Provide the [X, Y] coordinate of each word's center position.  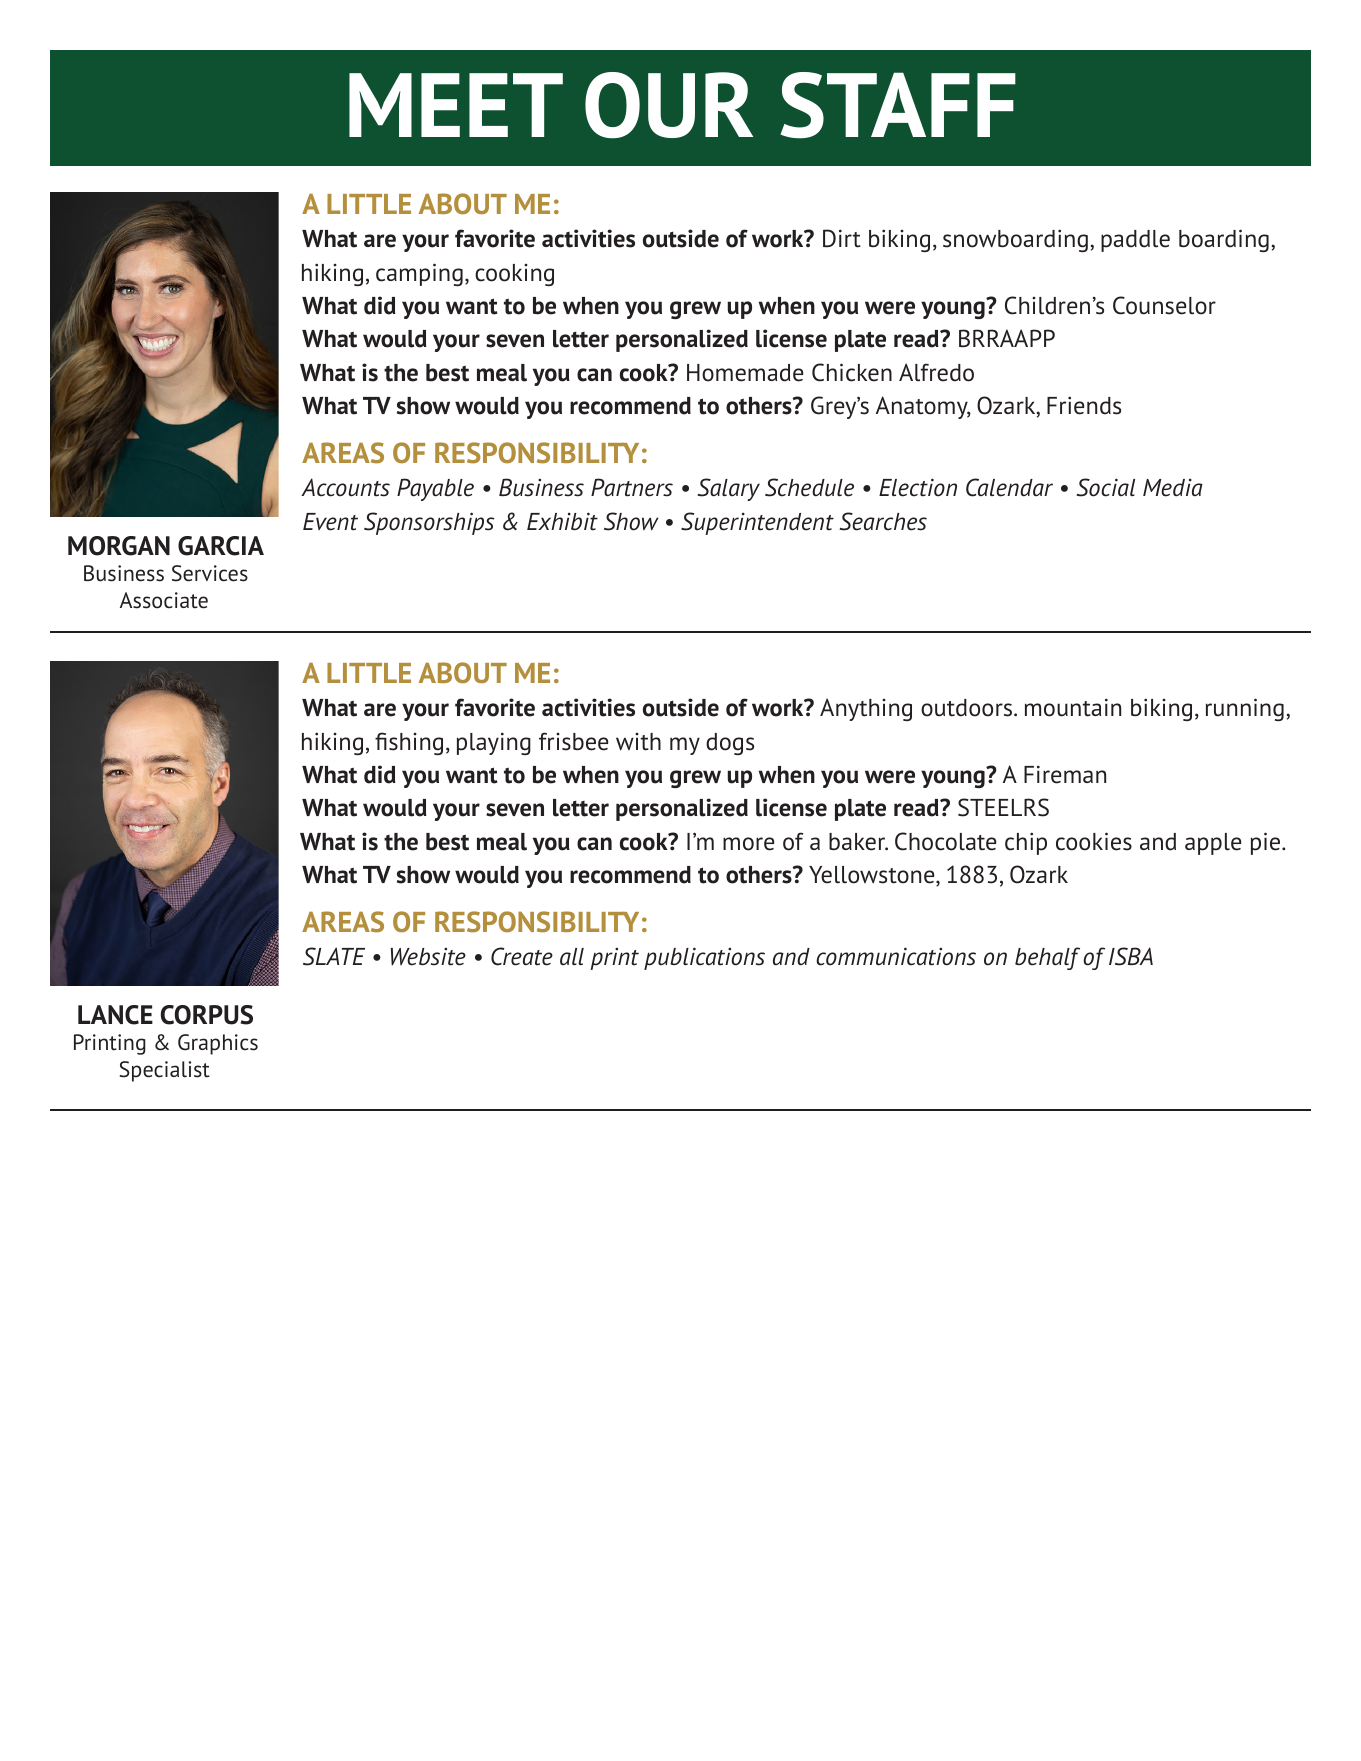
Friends [1084, 405]
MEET [456, 105]
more [748, 844]
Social [1105, 487]
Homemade [745, 373]
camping [419, 274]
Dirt [842, 238]
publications [704, 958]
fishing [409, 743]
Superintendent [757, 523]
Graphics [218, 1044]
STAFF [898, 105]
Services [210, 573]
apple [1213, 844]
